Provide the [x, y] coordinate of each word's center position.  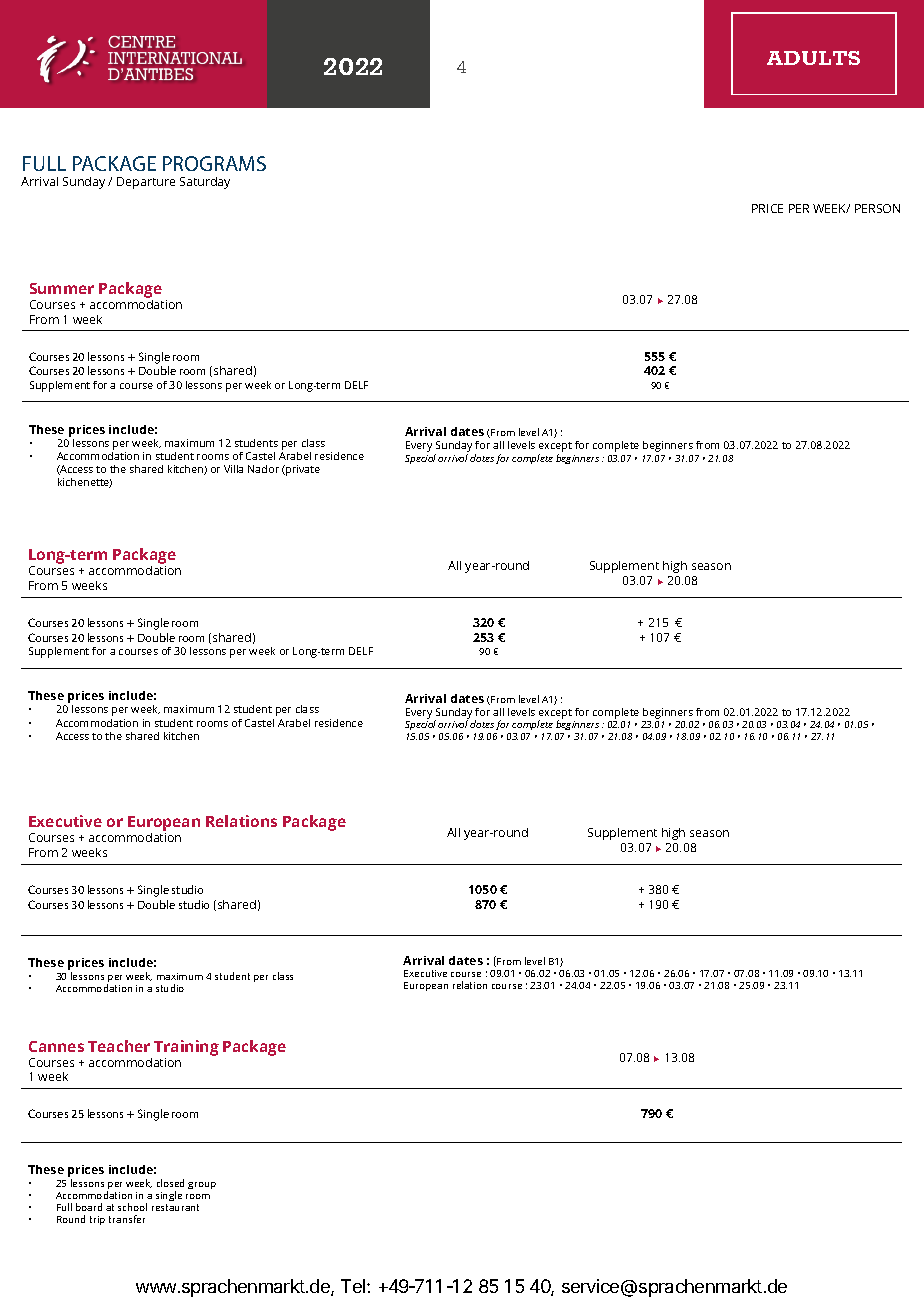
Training [186, 1048]
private [302, 470]
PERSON [877, 208]
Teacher [119, 1046]
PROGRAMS [214, 163]
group [202, 1185]
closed [170, 1183]
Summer [62, 288]
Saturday [205, 183]
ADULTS [813, 58]
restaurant [175, 1207]
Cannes [56, 1046]
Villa [233, 469]
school [132, 1207]
